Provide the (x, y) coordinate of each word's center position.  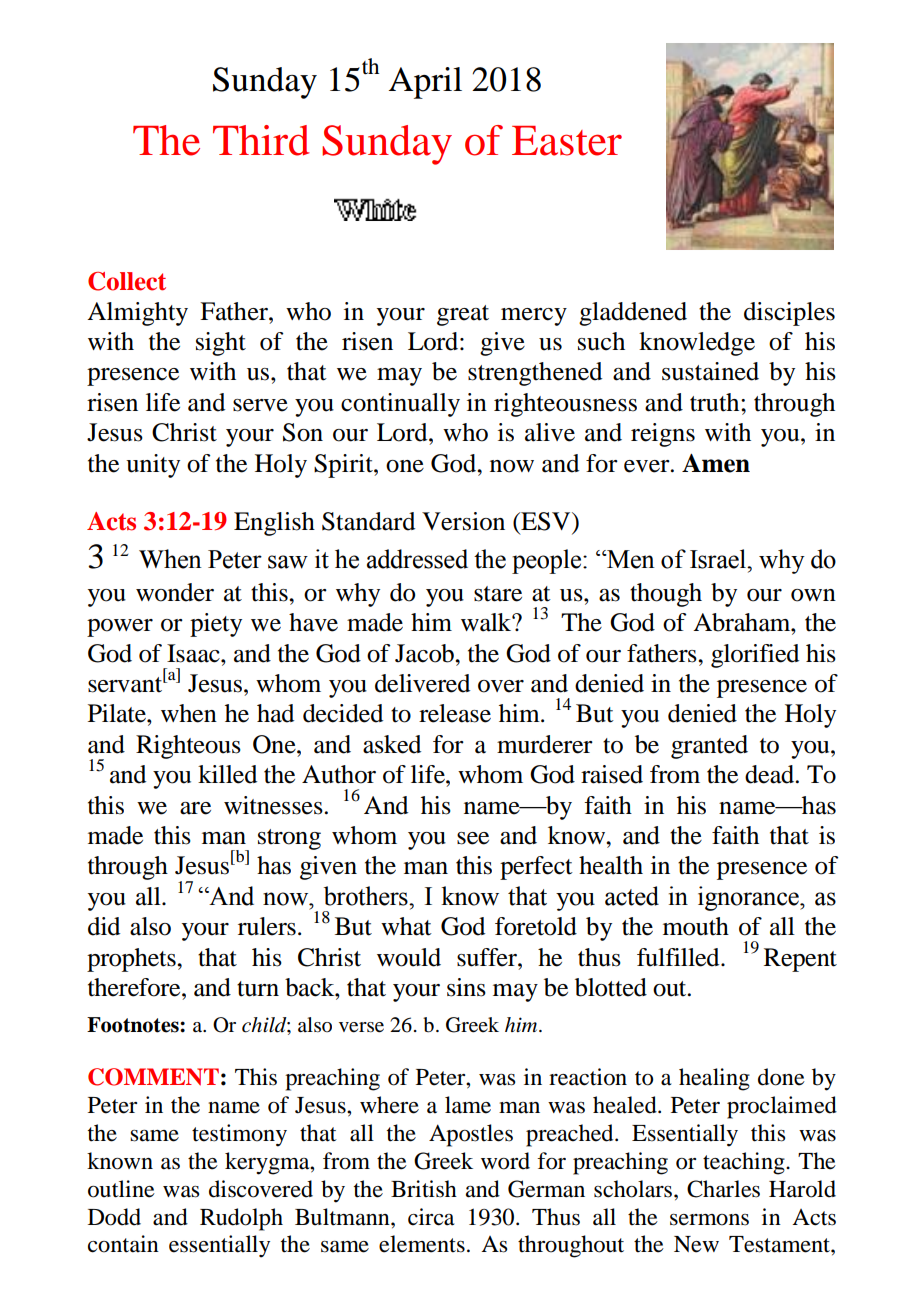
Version (463, 521)
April (425, 83)
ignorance (749, 898)
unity (153, 466)
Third (261, 140)
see (473, 838)
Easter (567, 141)
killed (227, 774)
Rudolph (241, 1219)
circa (431, 1217)
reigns (663, 435)
